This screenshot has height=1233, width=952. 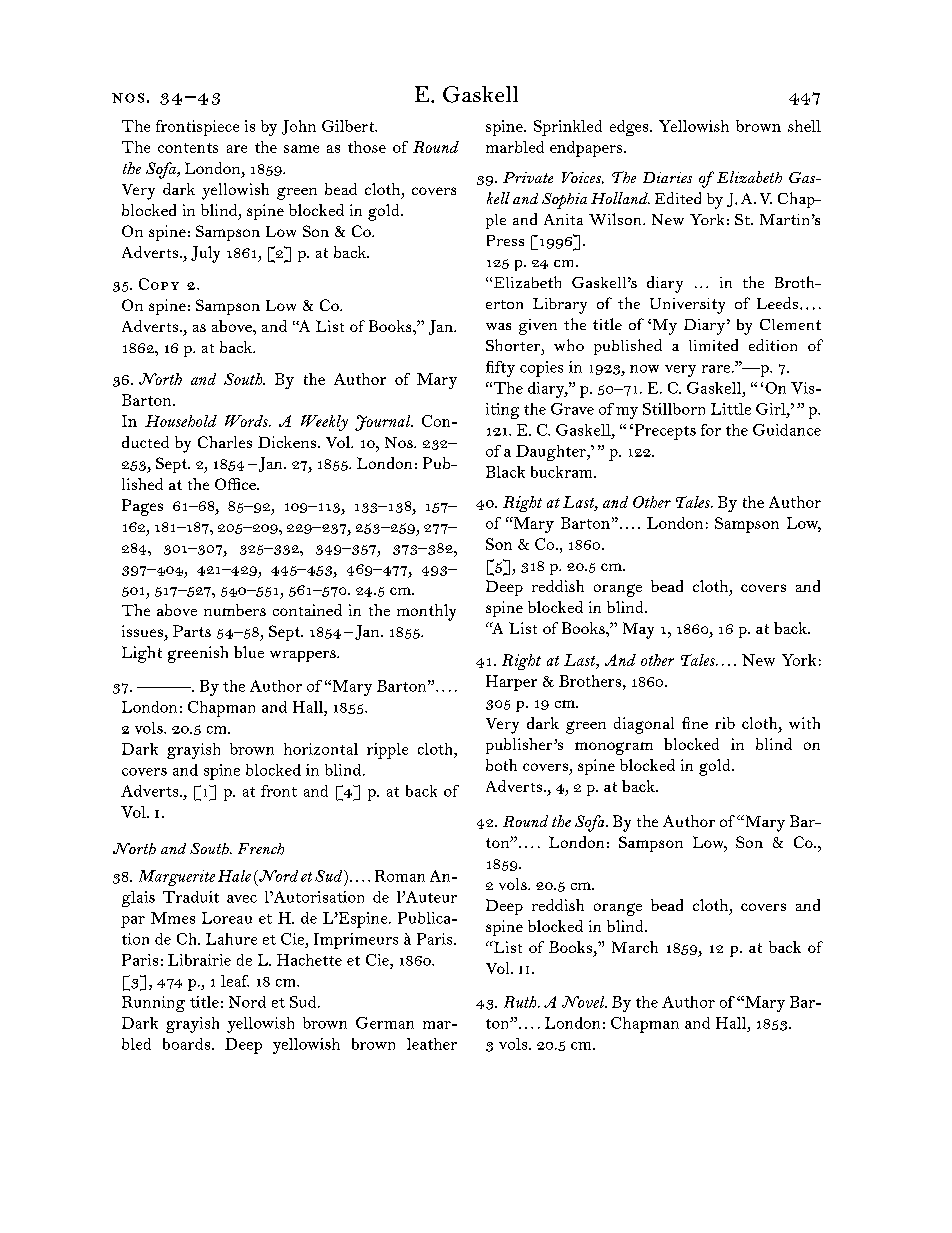 What do you see at coordinates (225, 442) in the screenshot?
I see `Charles` at bounding box center [225, 442].
